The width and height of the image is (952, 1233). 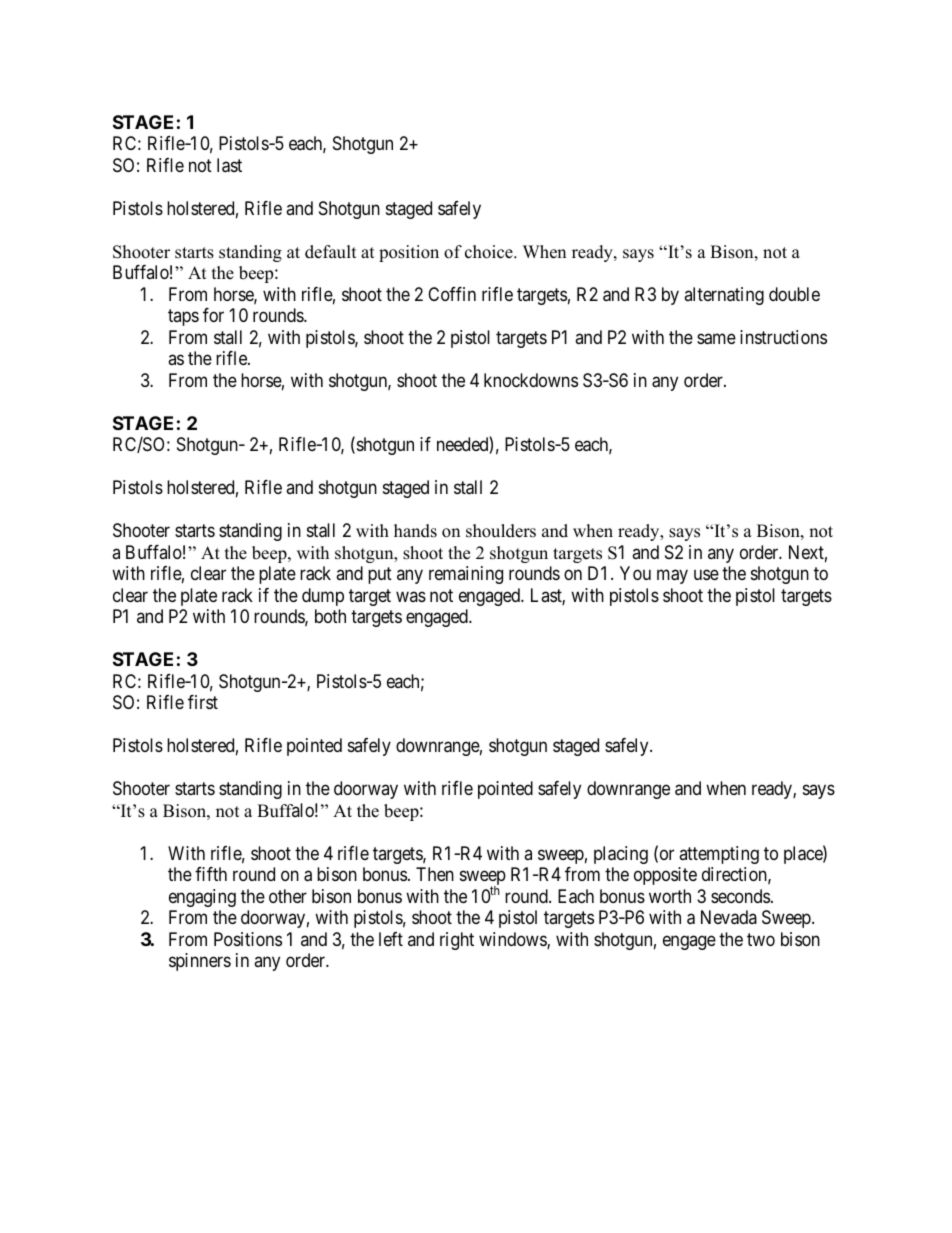 What do you see at coordinates (719, 855) in the image?
I see `attempting` at bounding box center [719, 855].
